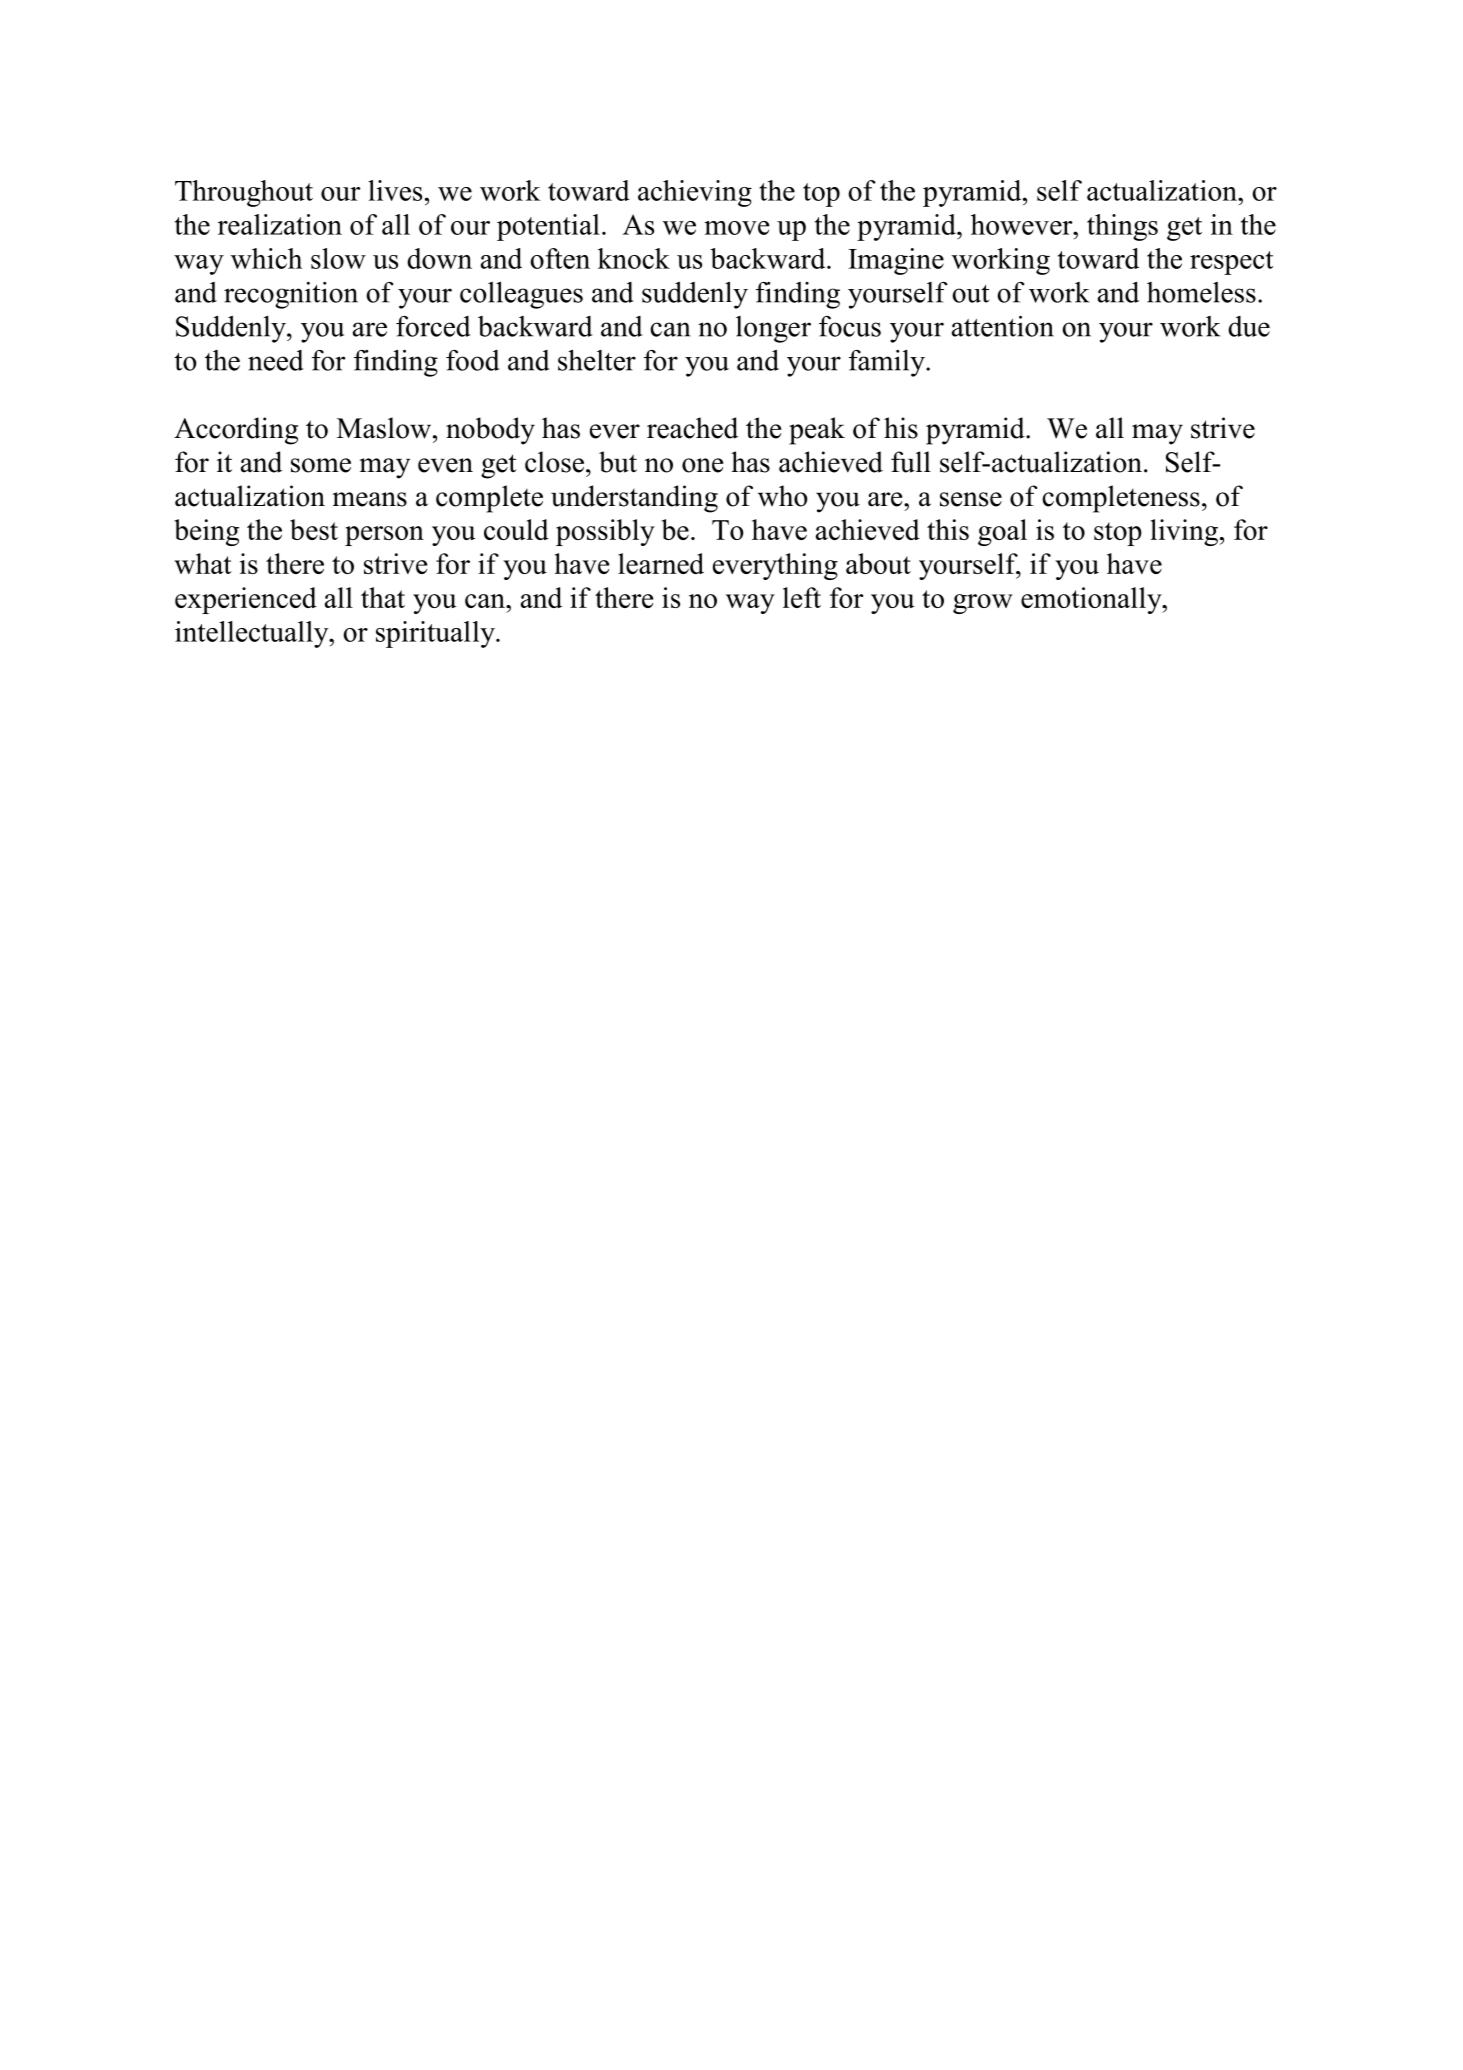  What do you see at coordinates (802, 597) in the page?
I see `left` at bounding box center [802, 597].
